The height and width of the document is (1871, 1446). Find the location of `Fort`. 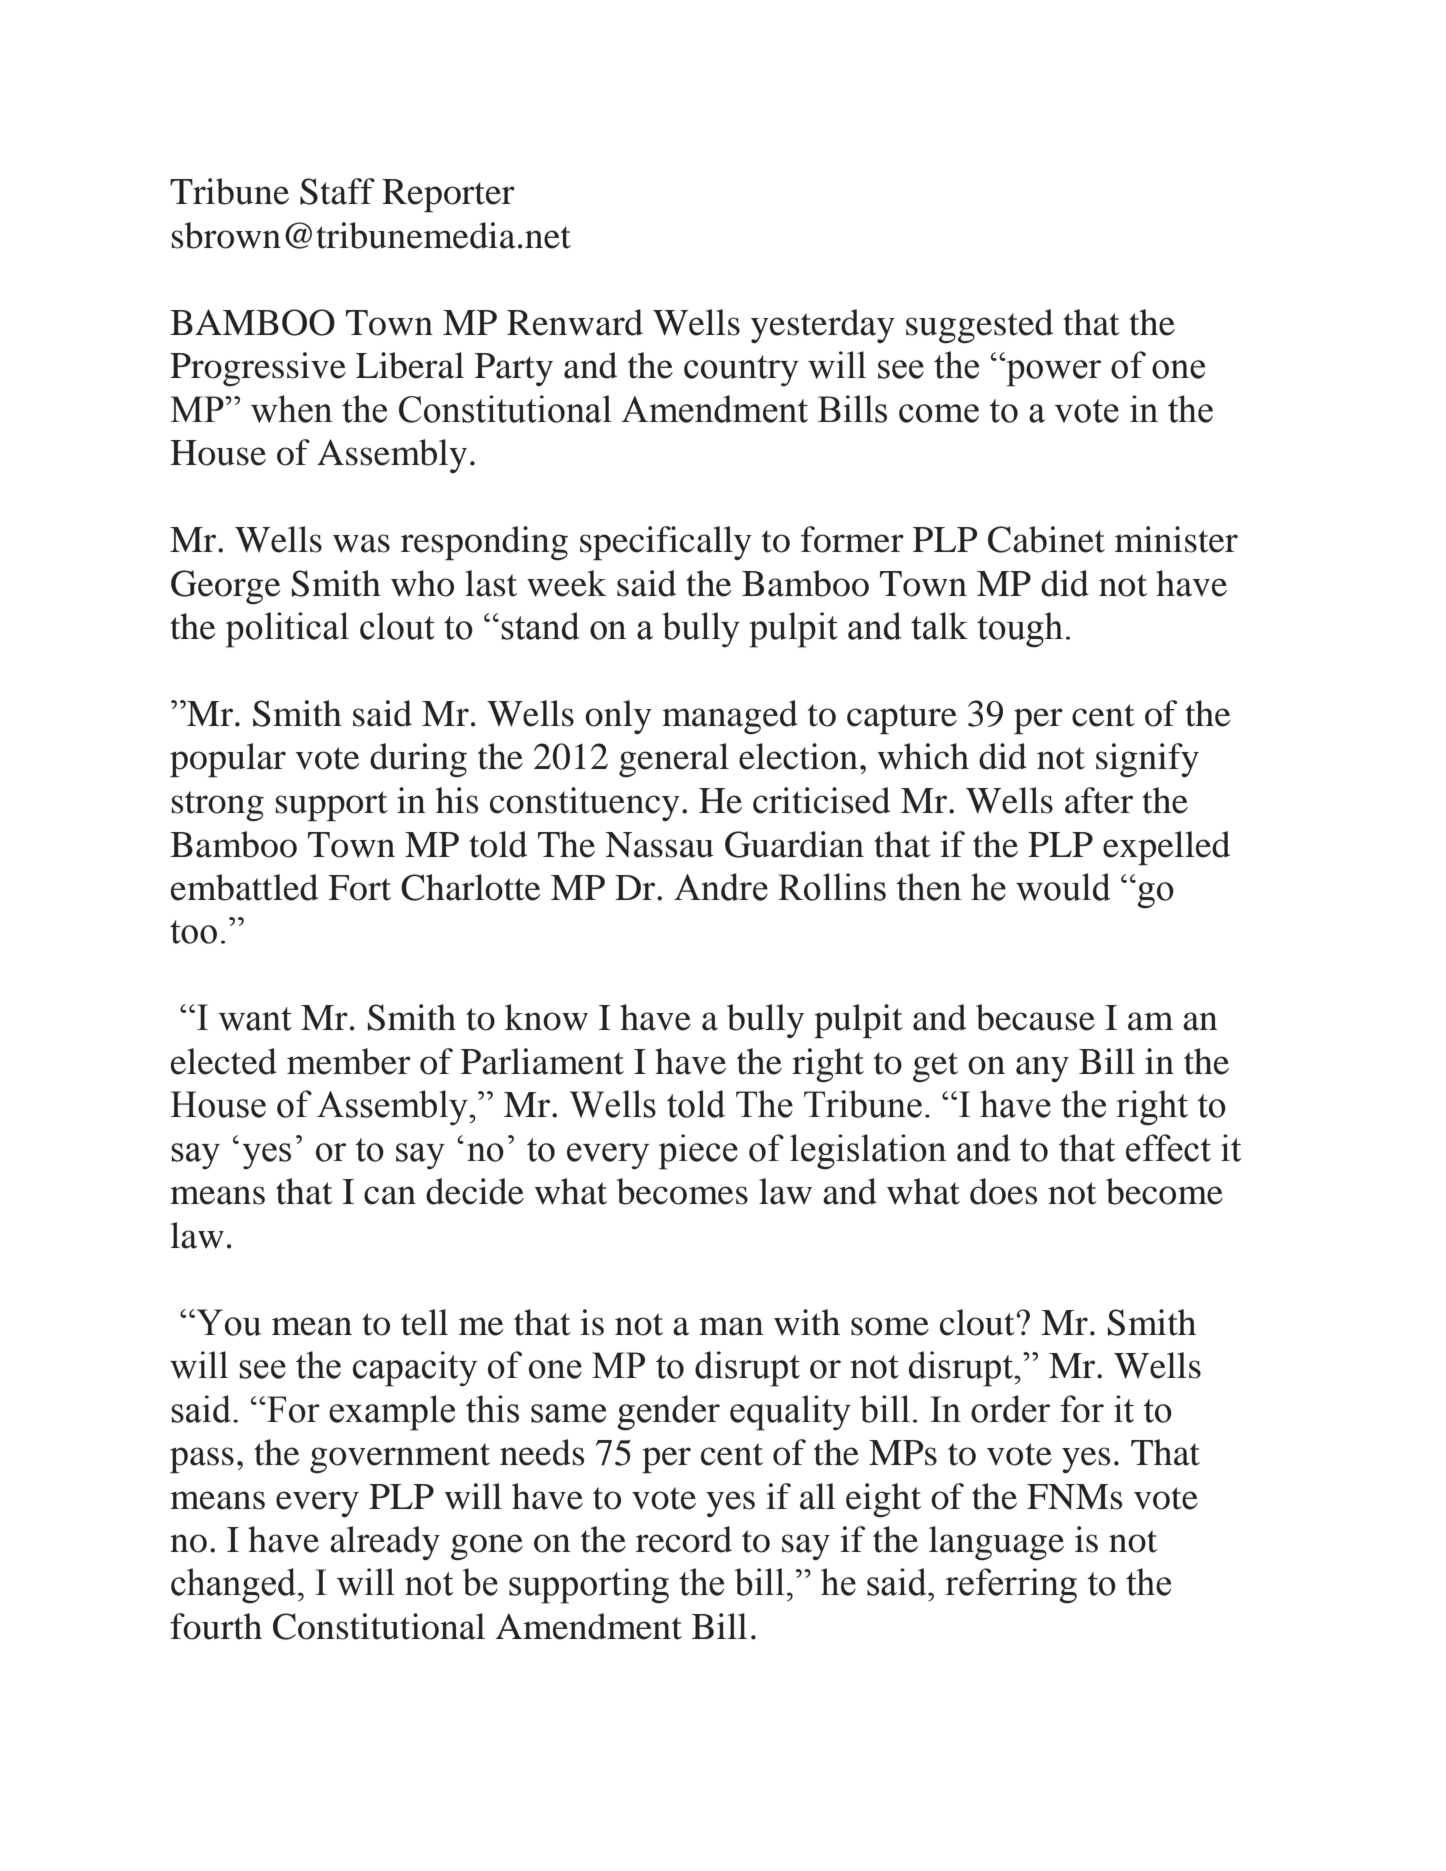

Fort is located at coordinates (359, 888).
